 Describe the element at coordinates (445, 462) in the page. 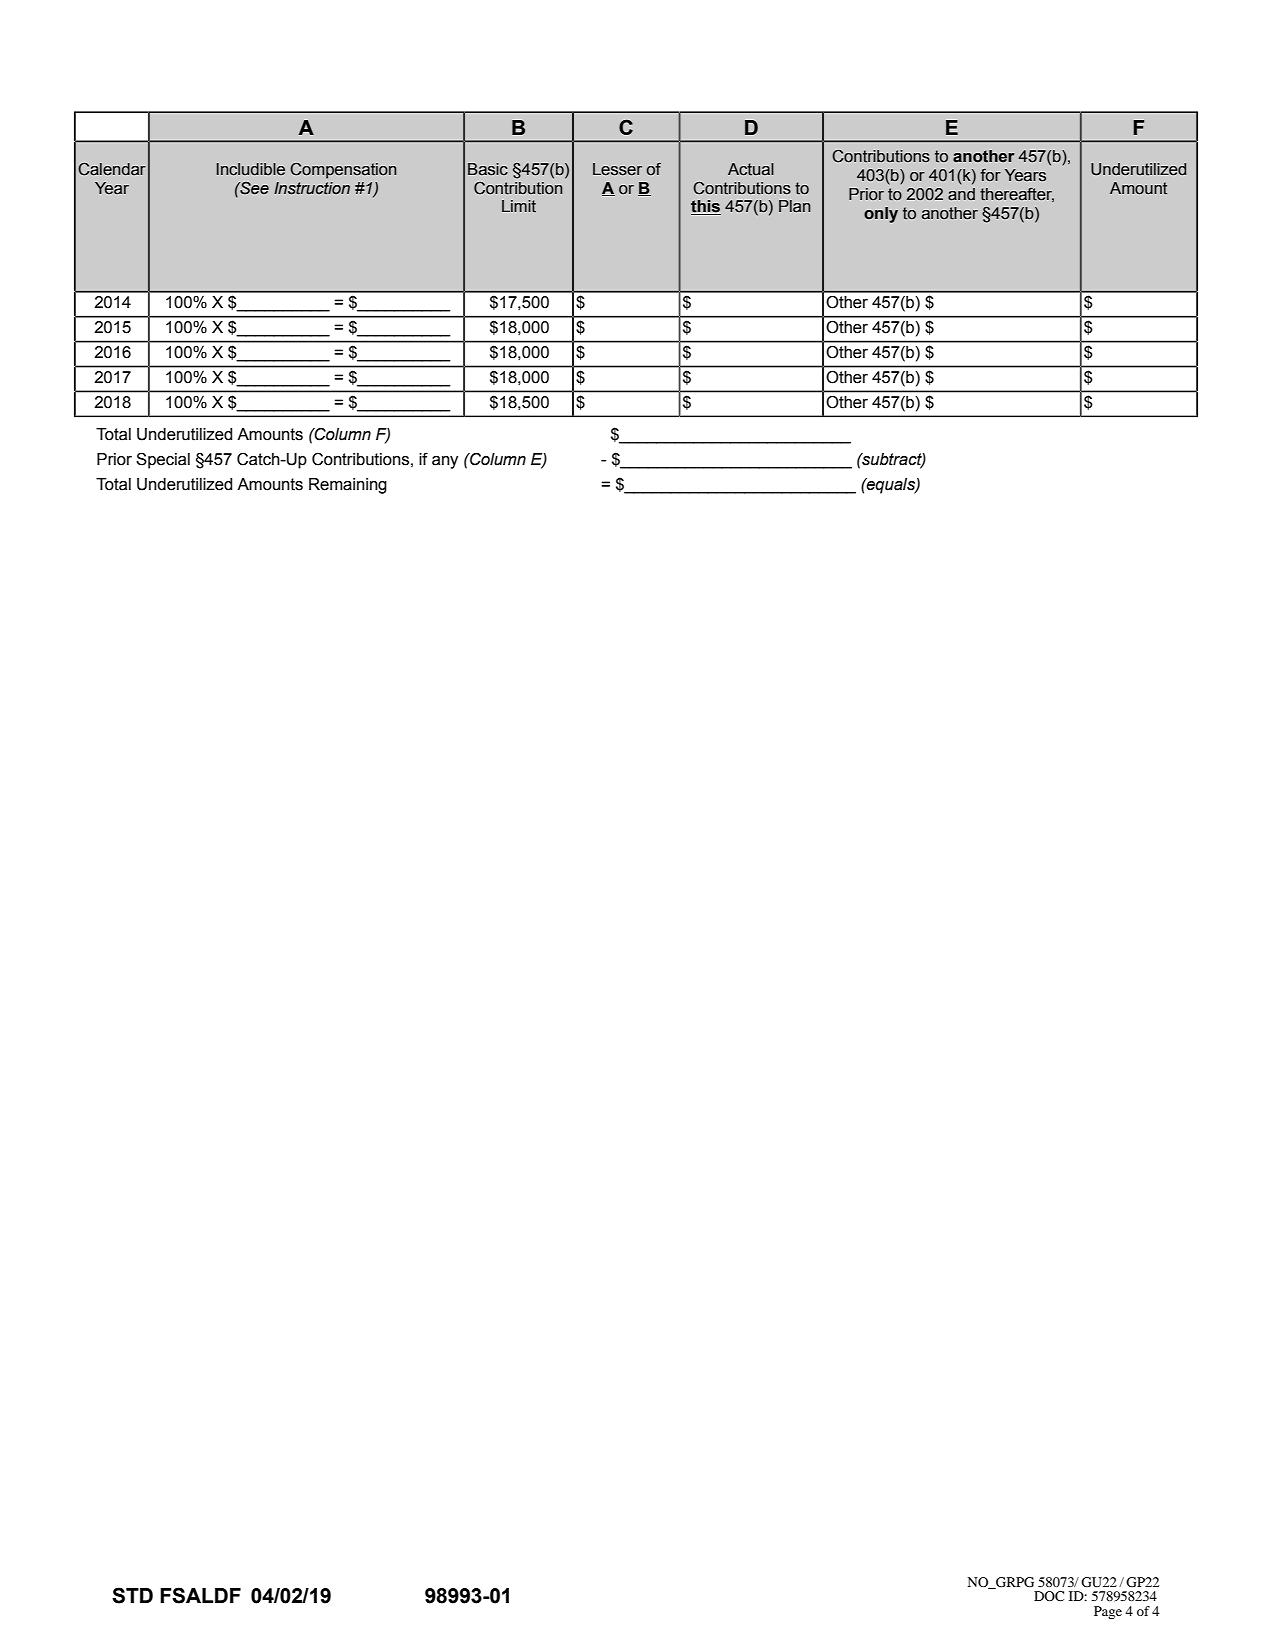

I see `any` at that location.
